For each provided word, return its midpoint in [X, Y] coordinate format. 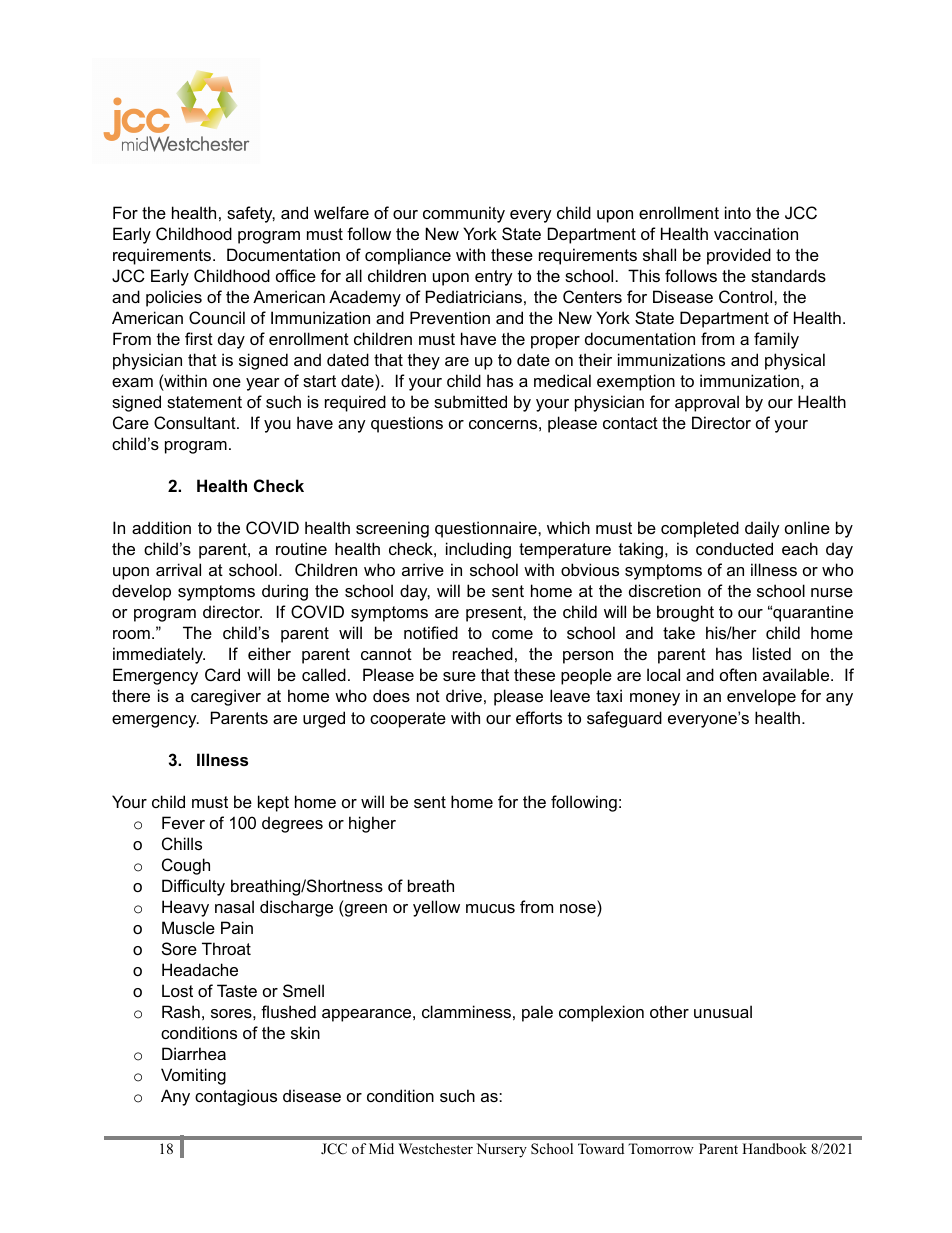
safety [251, 214]
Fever [183, 822]
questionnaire [487, 529]
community [464, 214]
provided [739, 256]
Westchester [435, 1148]
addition [161, 527]
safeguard [624, 719]
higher [372, 824]
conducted [734, 548]
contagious [236, 1097]
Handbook [774, 1148]
